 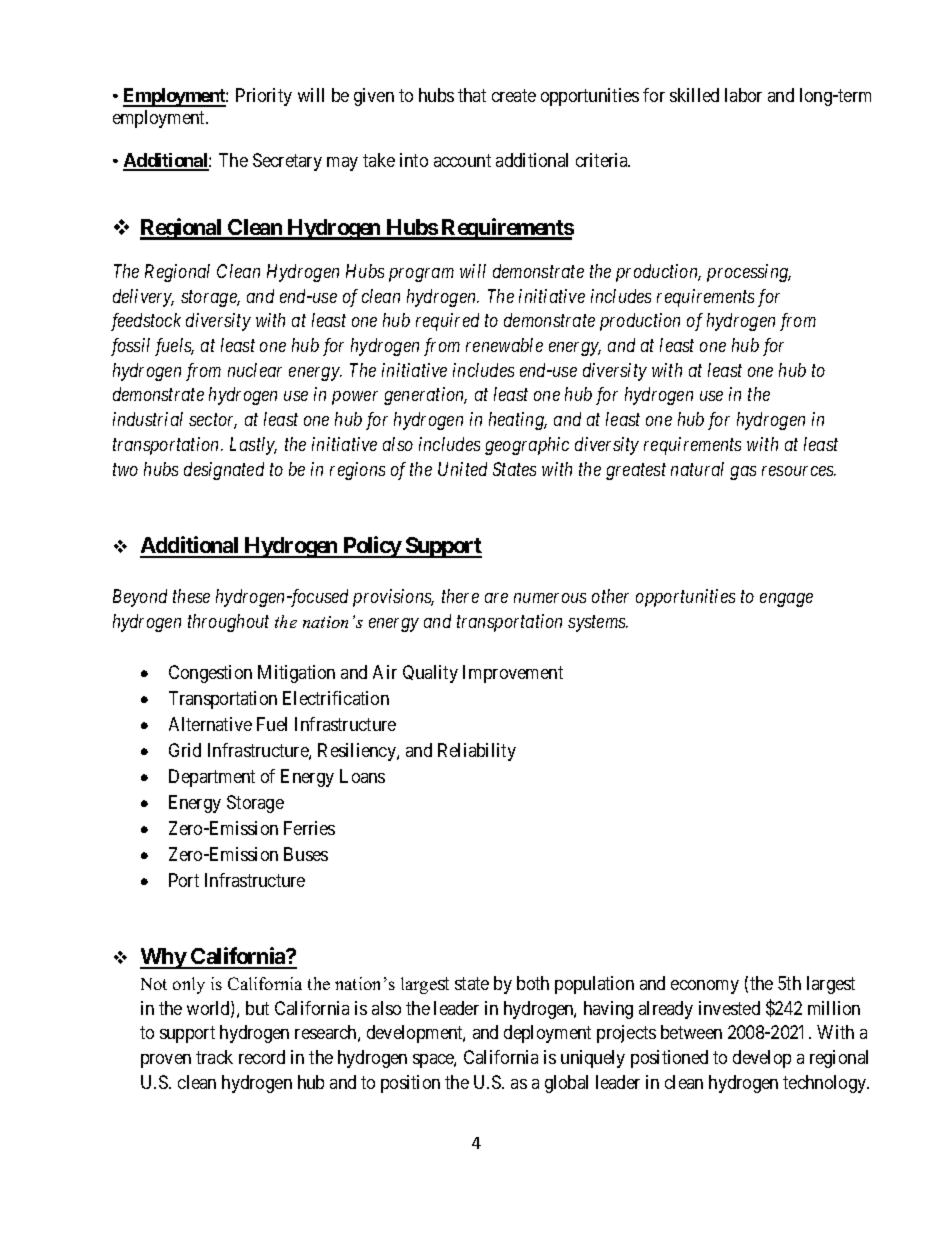 I want to click on are, so click(x=496, y=598).
